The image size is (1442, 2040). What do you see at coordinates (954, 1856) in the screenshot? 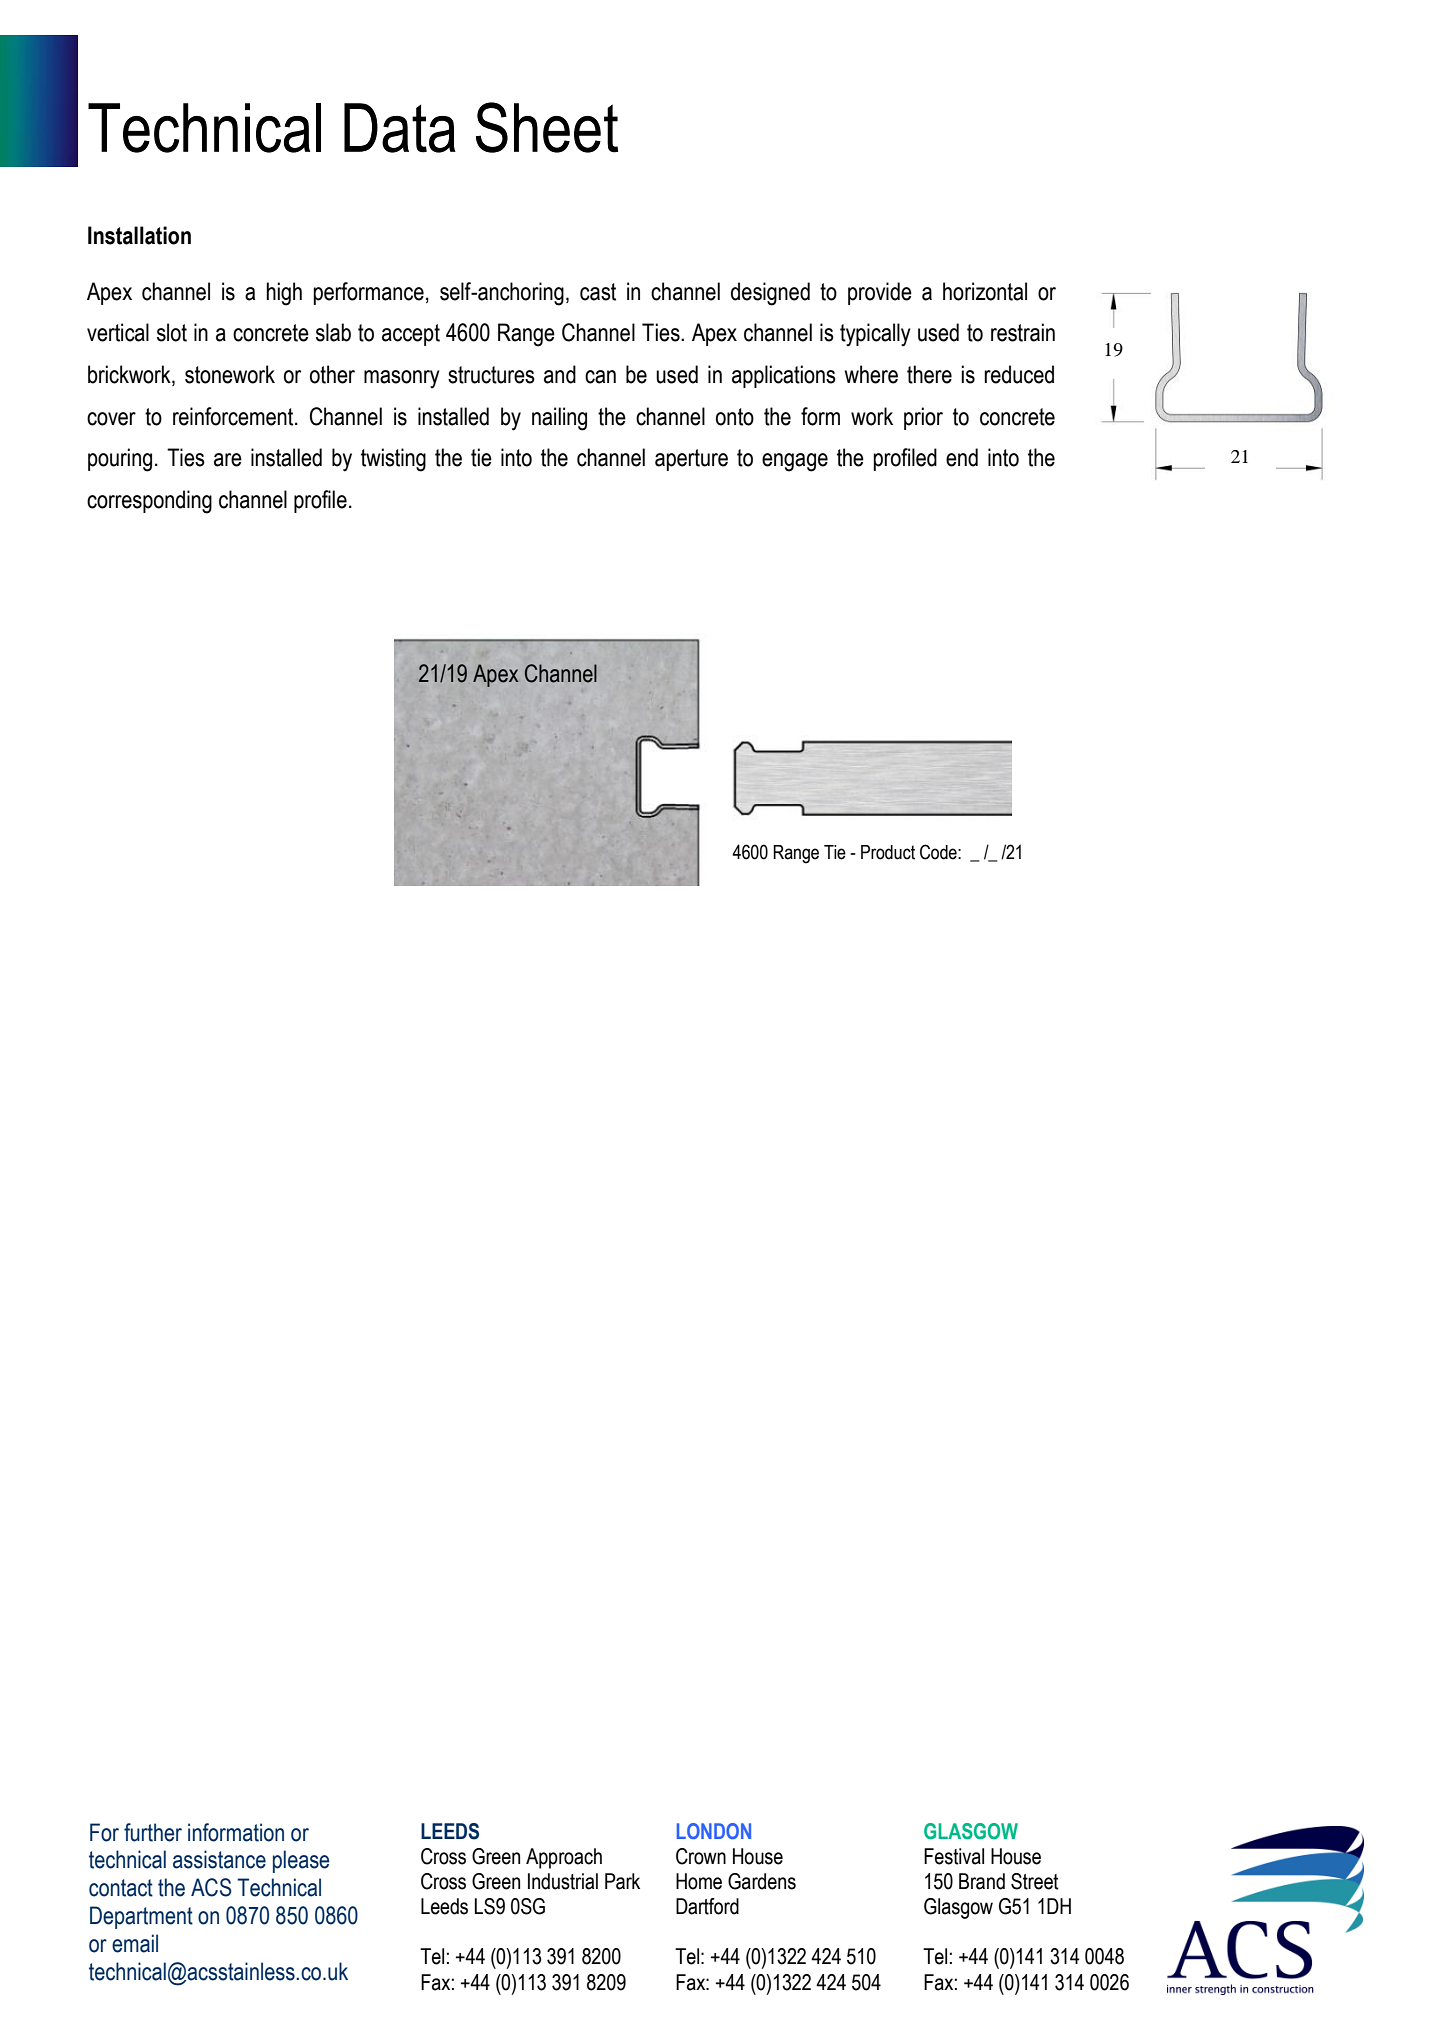
I see `Festival` at bounding box center [954, 1856].
